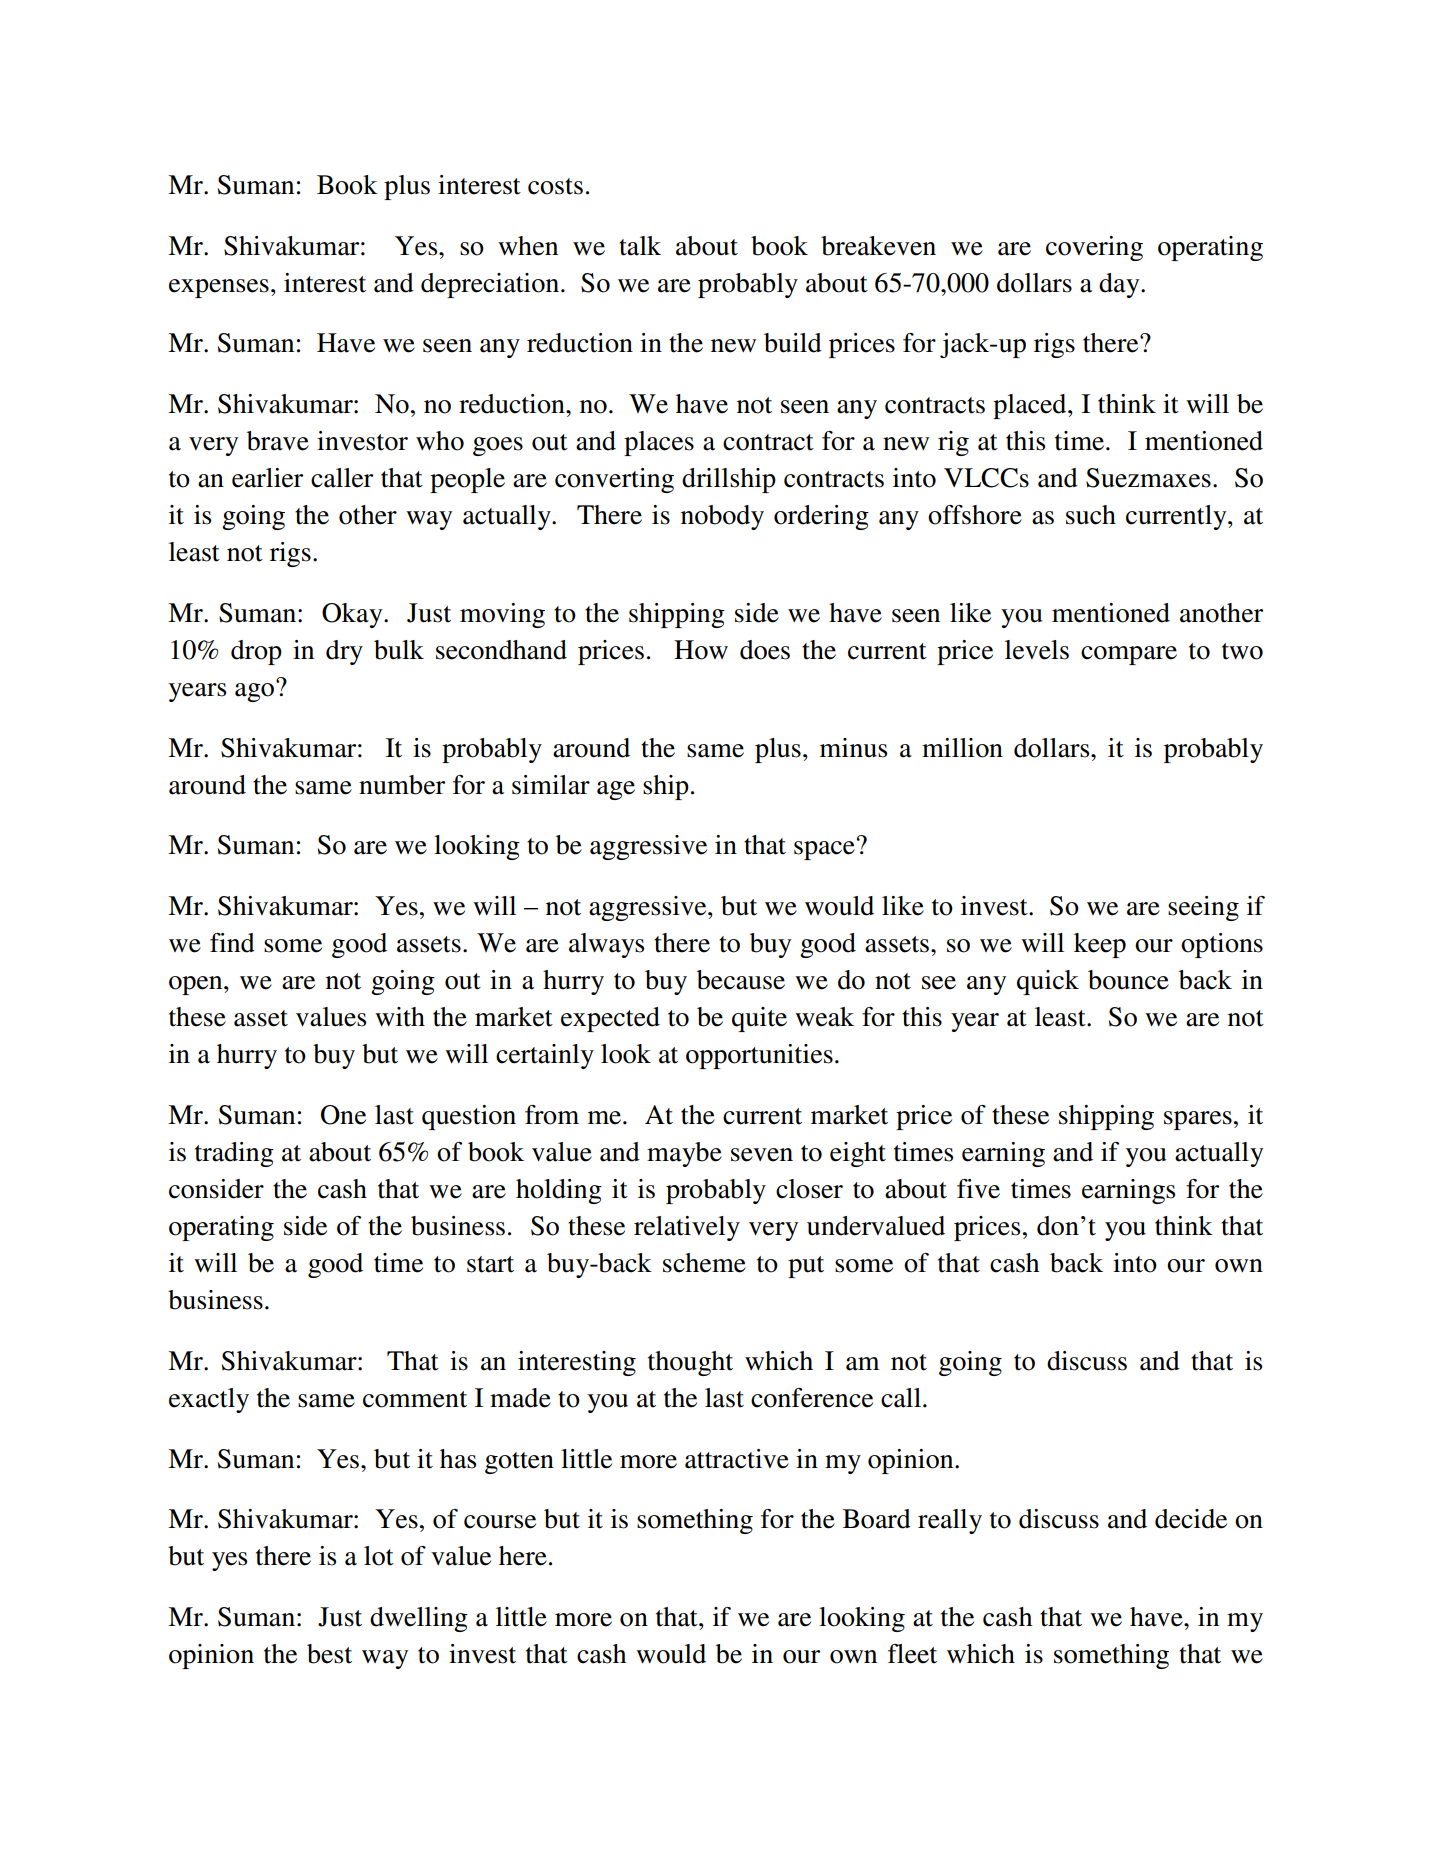 This document has height=1853, width=1432. Describe the element at coordinates (329, 1654) in the document. I see `best` at that location.
